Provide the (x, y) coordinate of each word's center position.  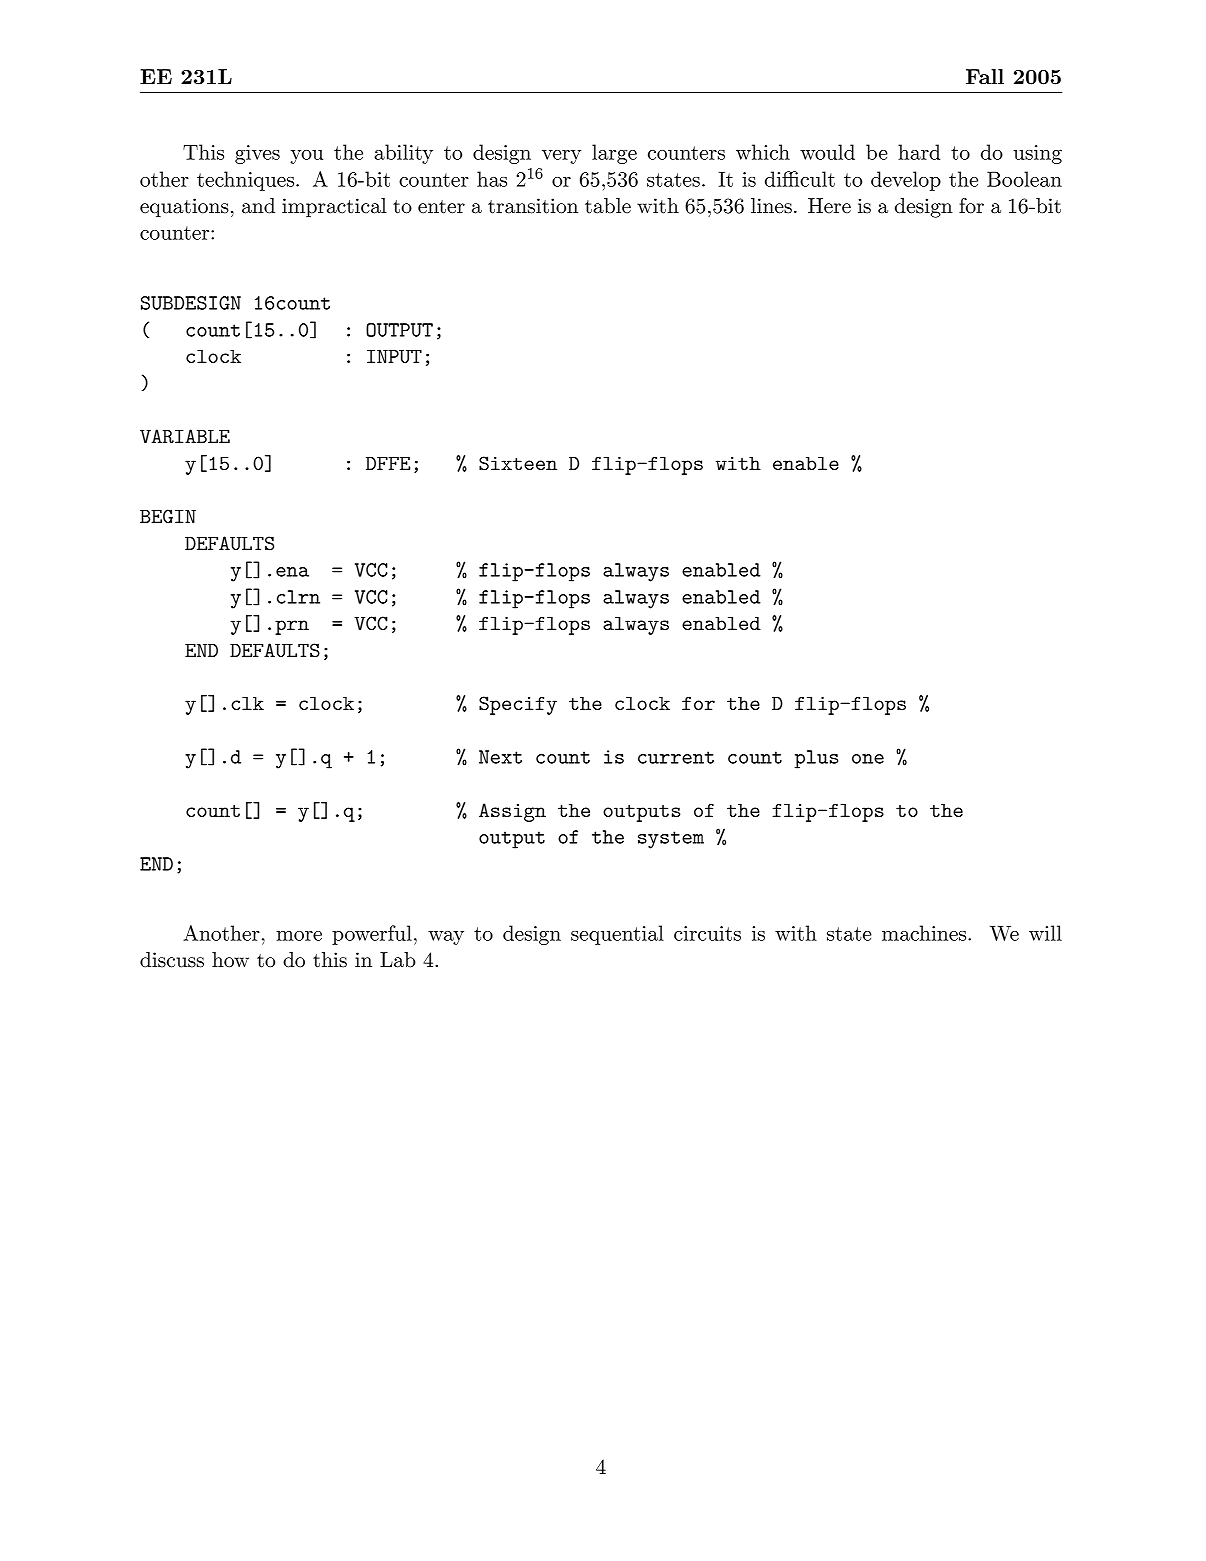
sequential (617, 935)
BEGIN (168, 516)
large (614, 154)
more (299, 936)
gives (257, 154)
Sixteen (518, 463)
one (868, 759)
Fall (985, 76)
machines (925, 933)
